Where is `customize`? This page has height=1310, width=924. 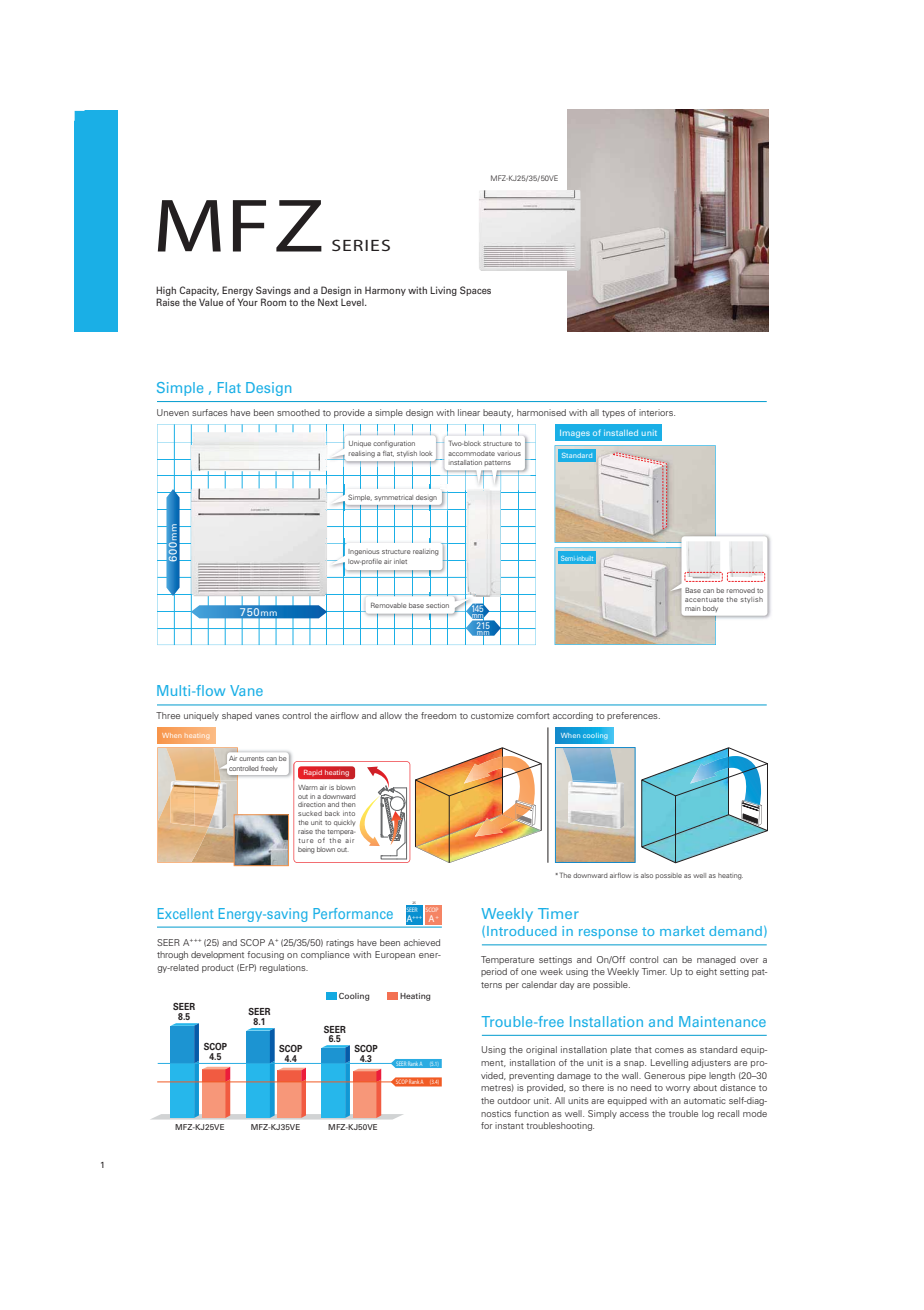 customize is located at coordinates (492, 715).
